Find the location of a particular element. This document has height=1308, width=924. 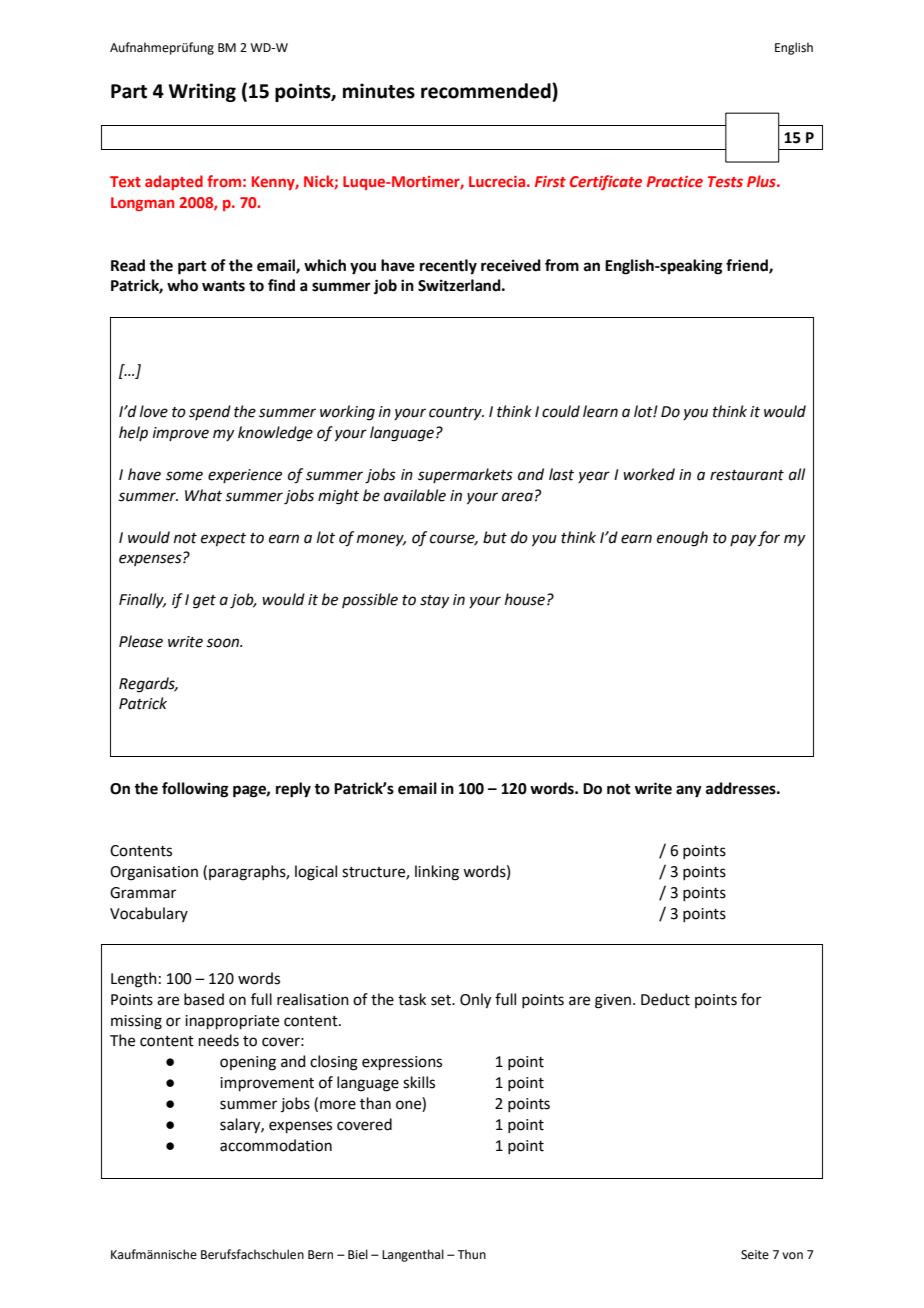

recommended is located at coordinates (487, 91).
